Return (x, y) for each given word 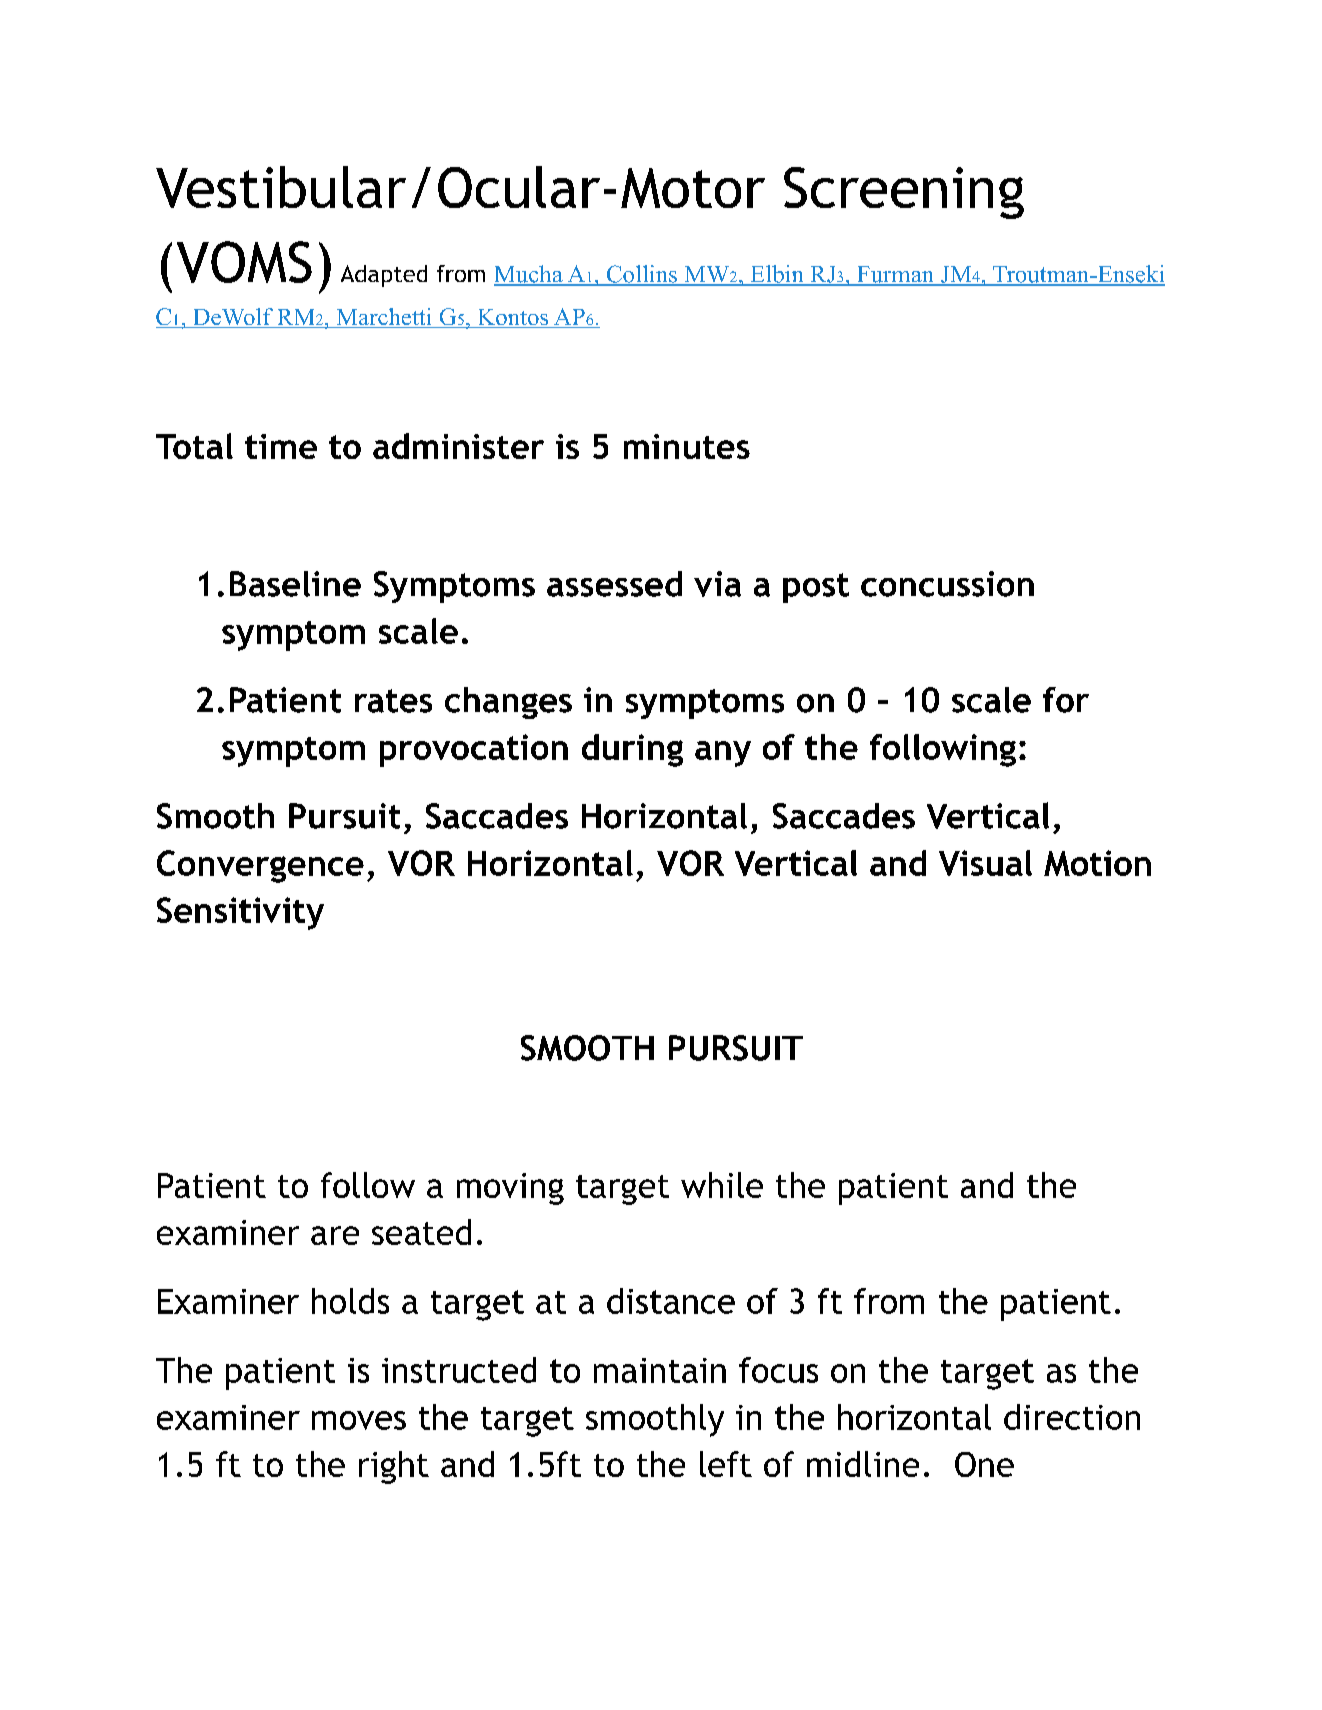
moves (359, 1420)
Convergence (260, 866)
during (632, 750)
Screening (904, 193)
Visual (985, 863)
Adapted (384, 276)
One (984, 1464)
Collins (641, 275)
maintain (660, 1370)
